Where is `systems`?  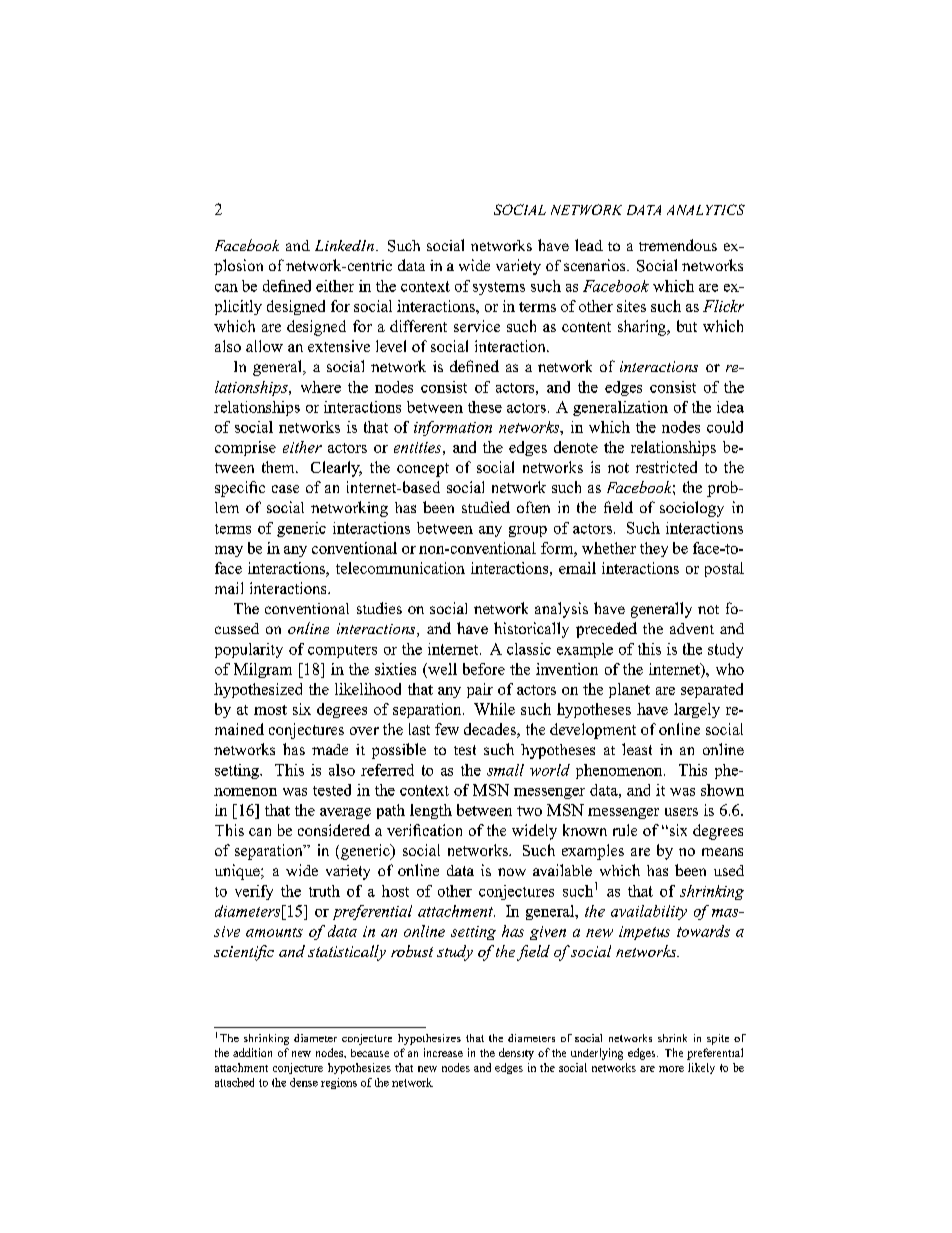 systems is located at coordinates (499, 288).
